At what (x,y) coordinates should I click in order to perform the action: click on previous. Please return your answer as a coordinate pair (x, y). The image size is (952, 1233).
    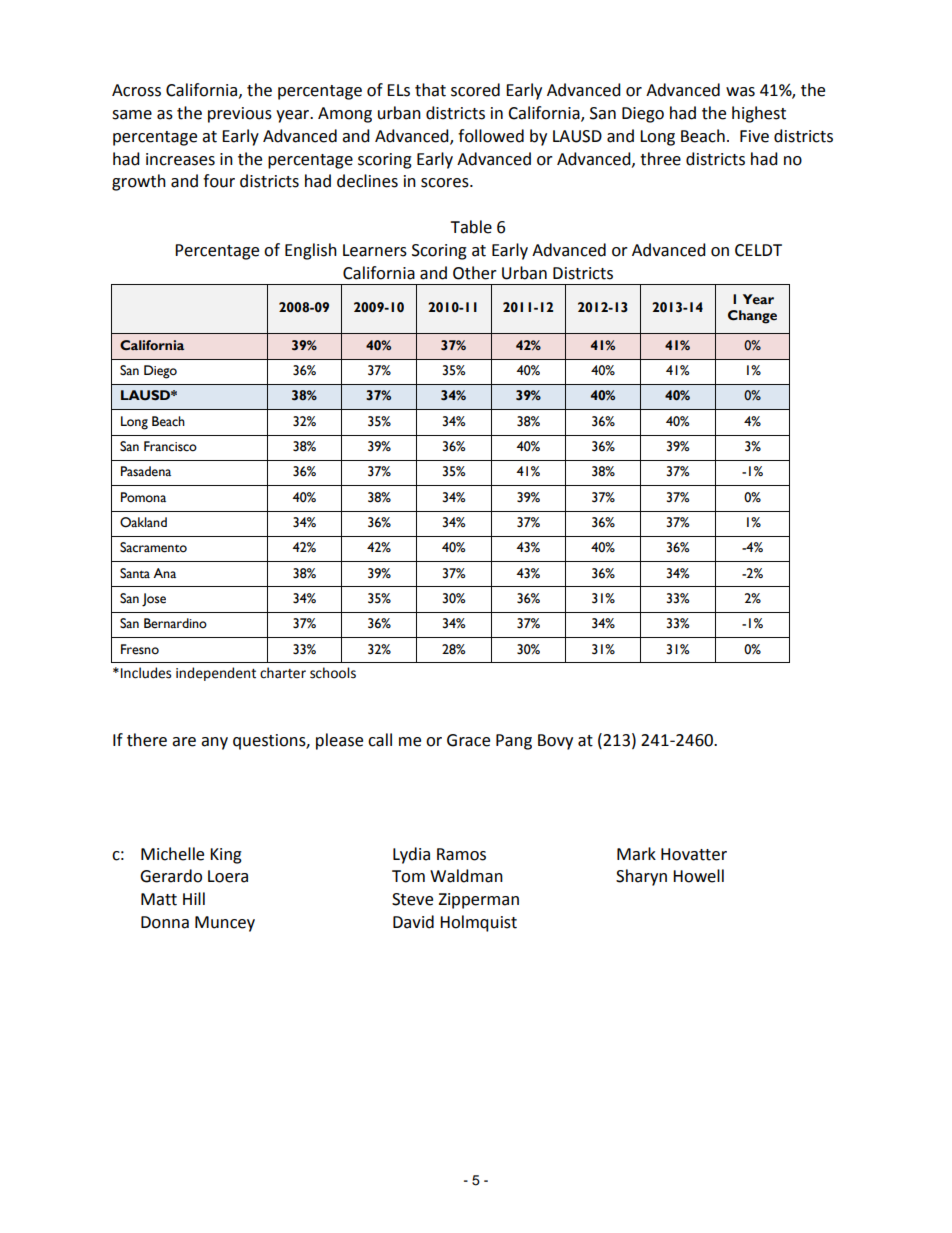
    Looking at the image, I should click on (240, 115).
